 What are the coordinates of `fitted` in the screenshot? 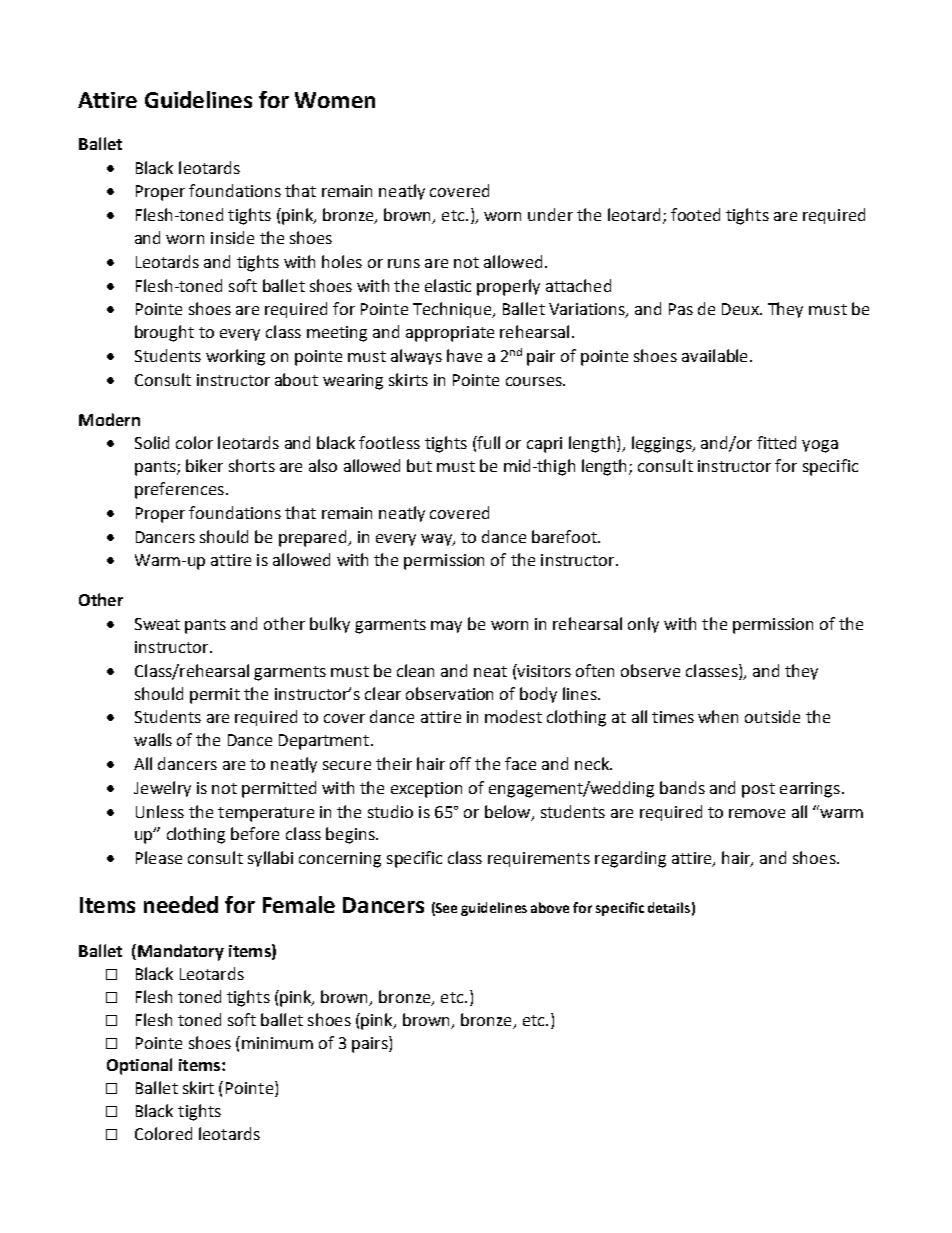 It's located at (776, 442).
